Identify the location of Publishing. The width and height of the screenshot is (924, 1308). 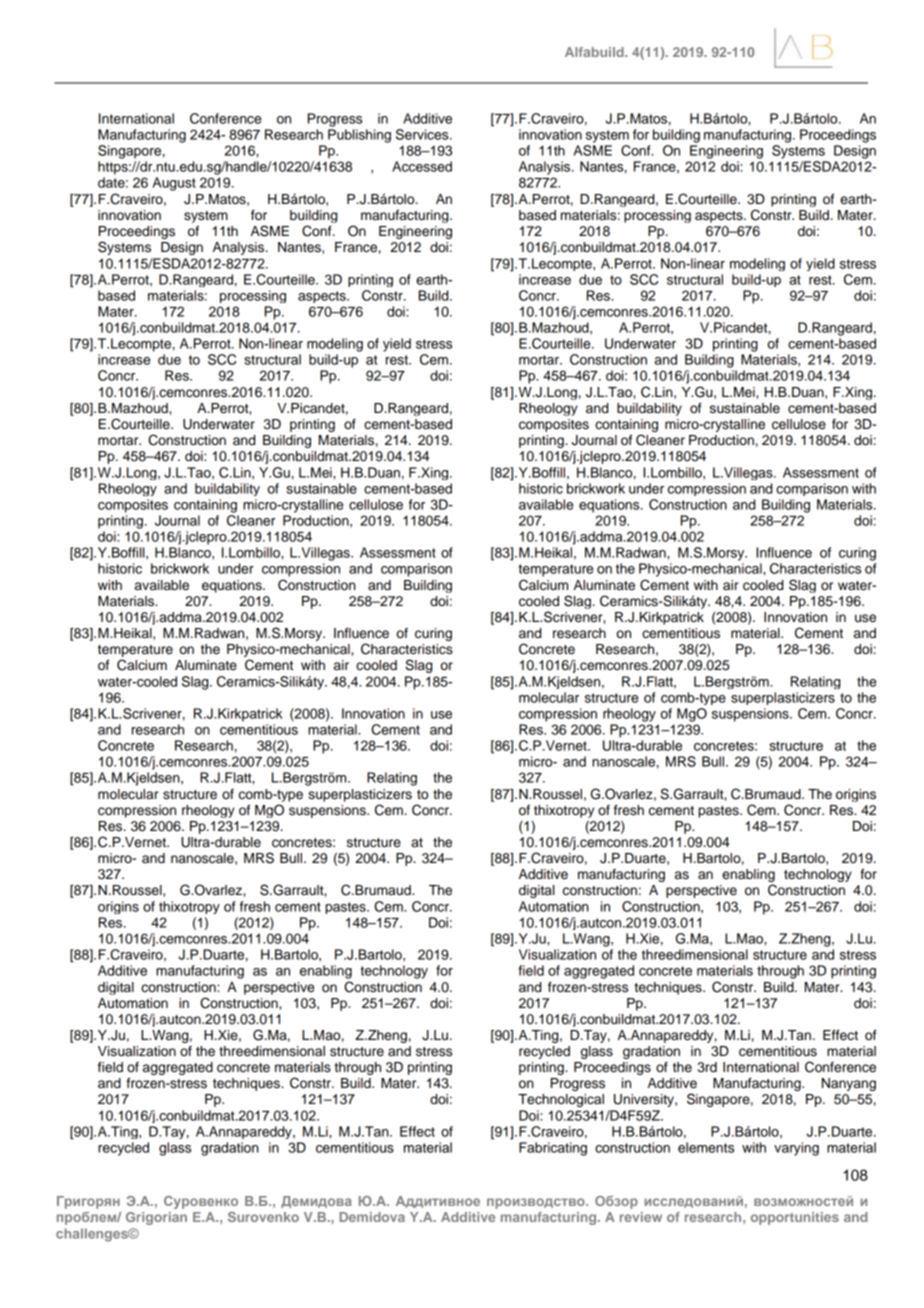
(359, 136).
